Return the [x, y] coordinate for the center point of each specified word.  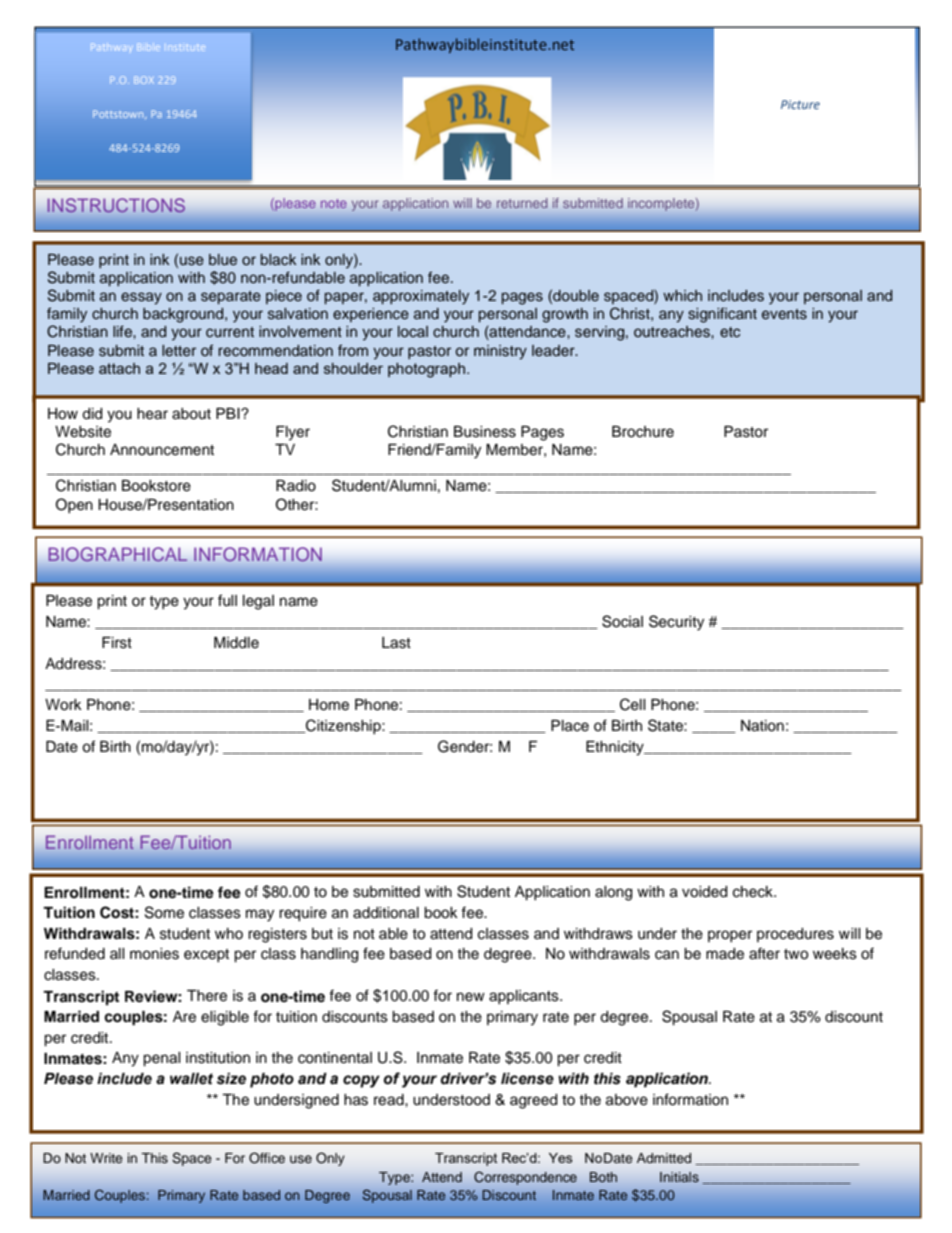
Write [106, 1158]
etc [730, 332]
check [754, 892]
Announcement [162, 450]
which [682, 295]
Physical [171, 114]
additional [386, 913]
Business [485, 432]
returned [522, 203]
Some [164, 912]
